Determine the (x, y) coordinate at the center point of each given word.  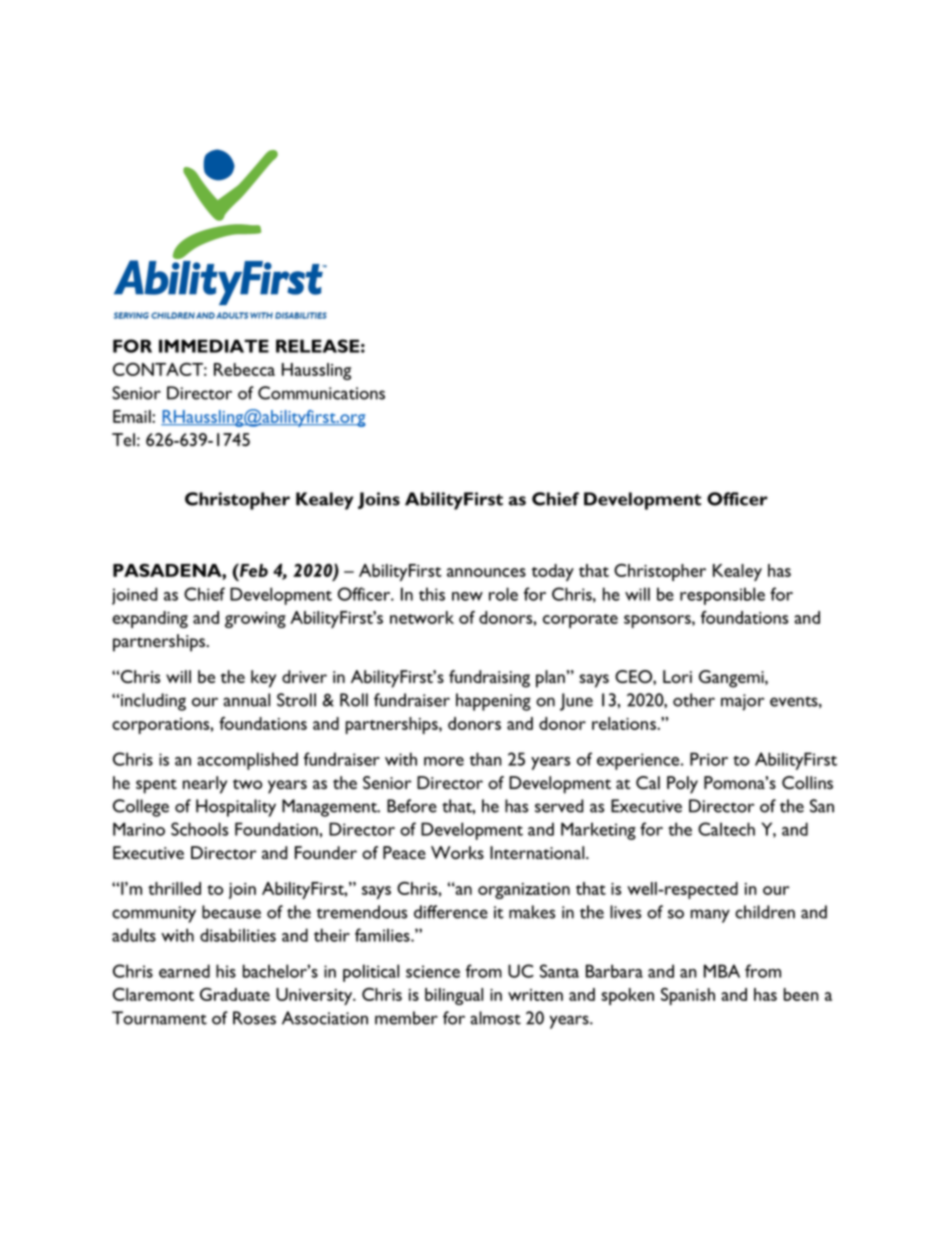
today (552, 572)
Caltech (726, 829)
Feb (253, 570)
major (742, 702)
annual (246, 700)
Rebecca (244, 369)
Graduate (235, 994)
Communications (321, 393)
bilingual (454, 996)
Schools (199, 829)
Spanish (688, 996)
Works (457, 852)
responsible (722, 596)
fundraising (489, 679)
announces (486, 572)
